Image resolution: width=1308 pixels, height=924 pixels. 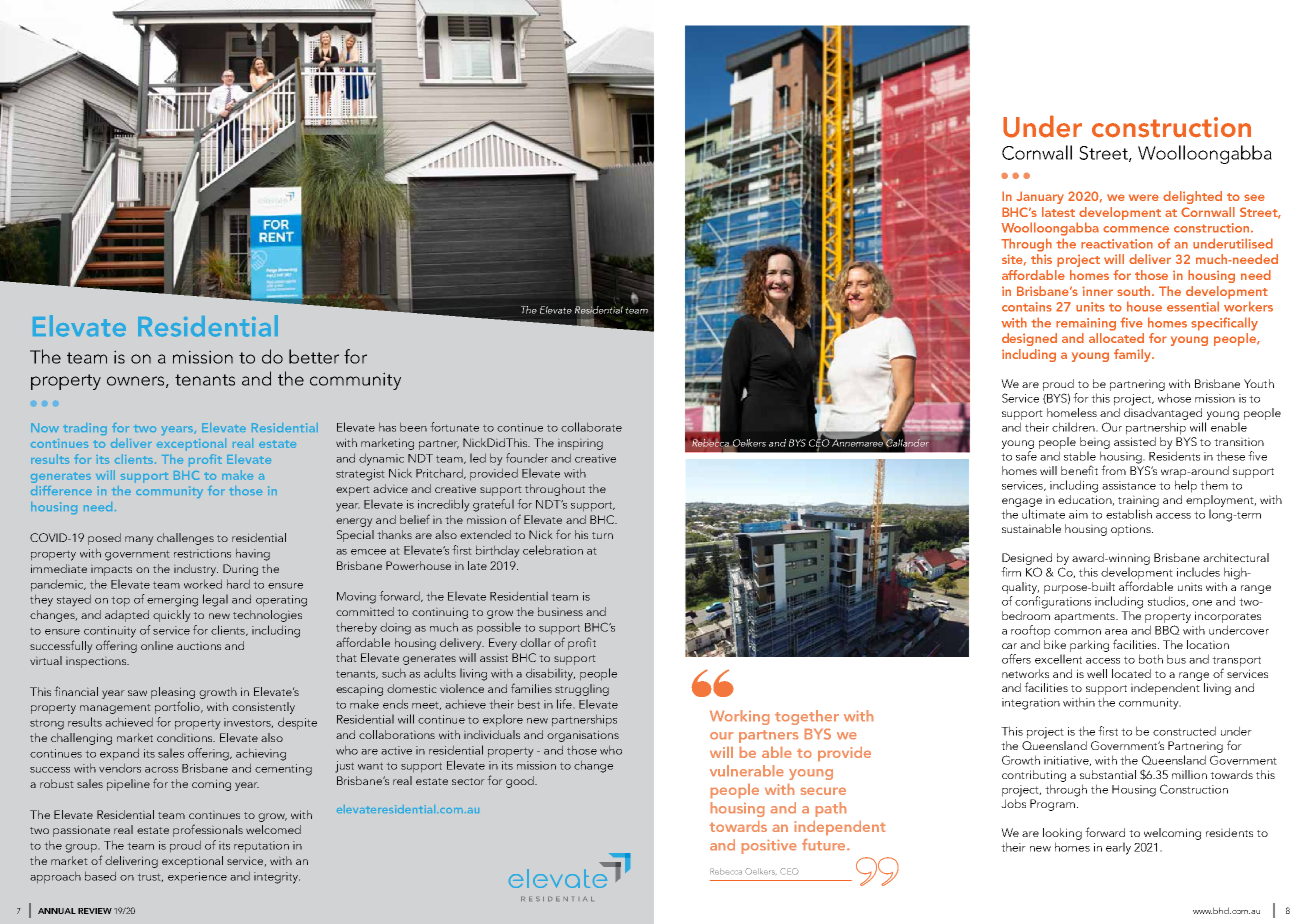 I want to click on turn, so click(x=602, y=535).
